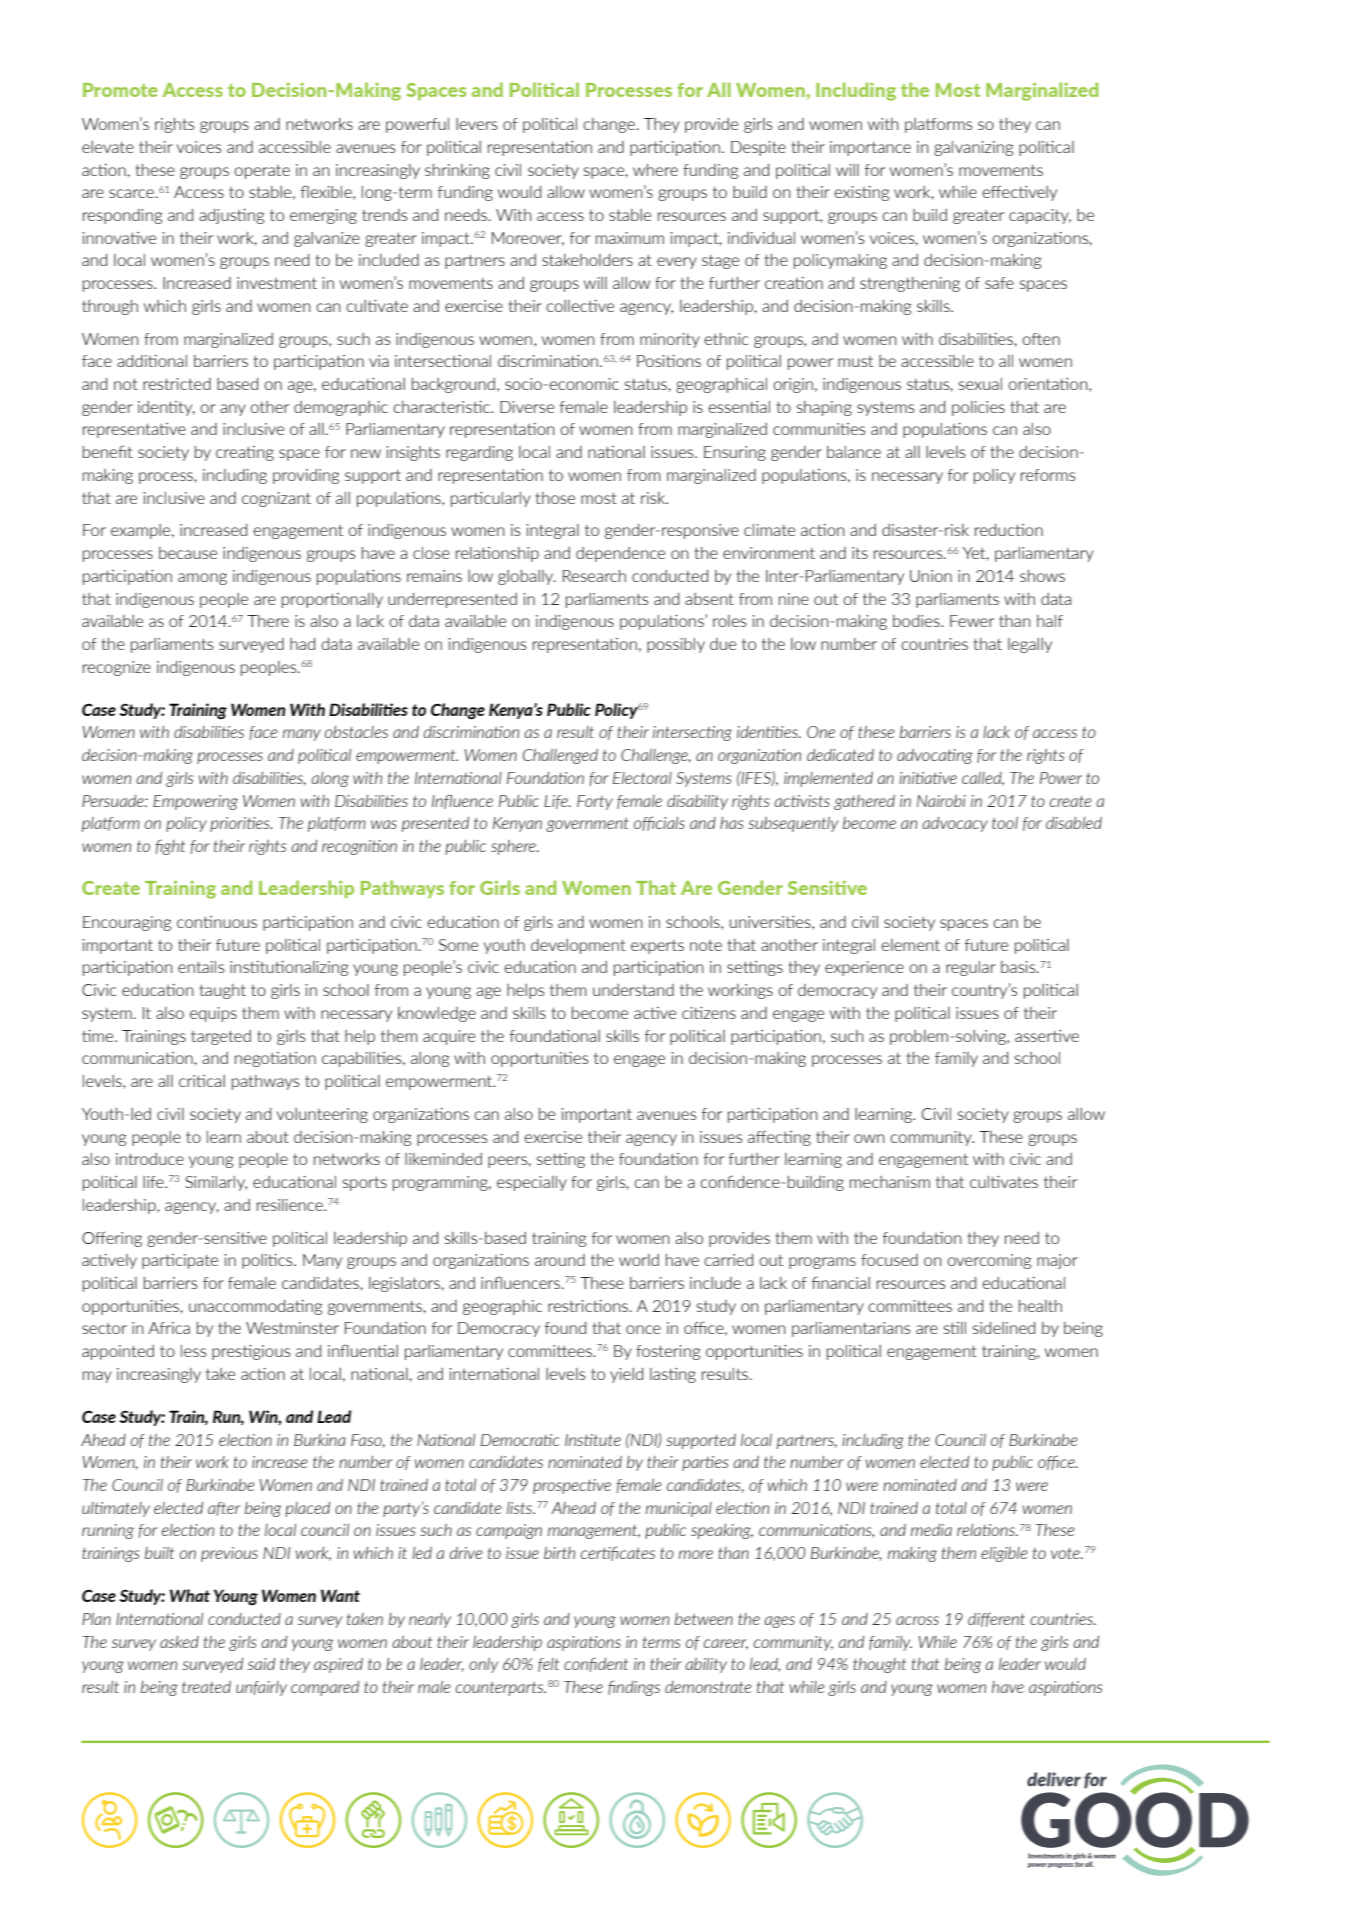 Image resolution: width=1351 pixels, height=1911 pixels. I want to click on galvanizing, so click(973, 148).
